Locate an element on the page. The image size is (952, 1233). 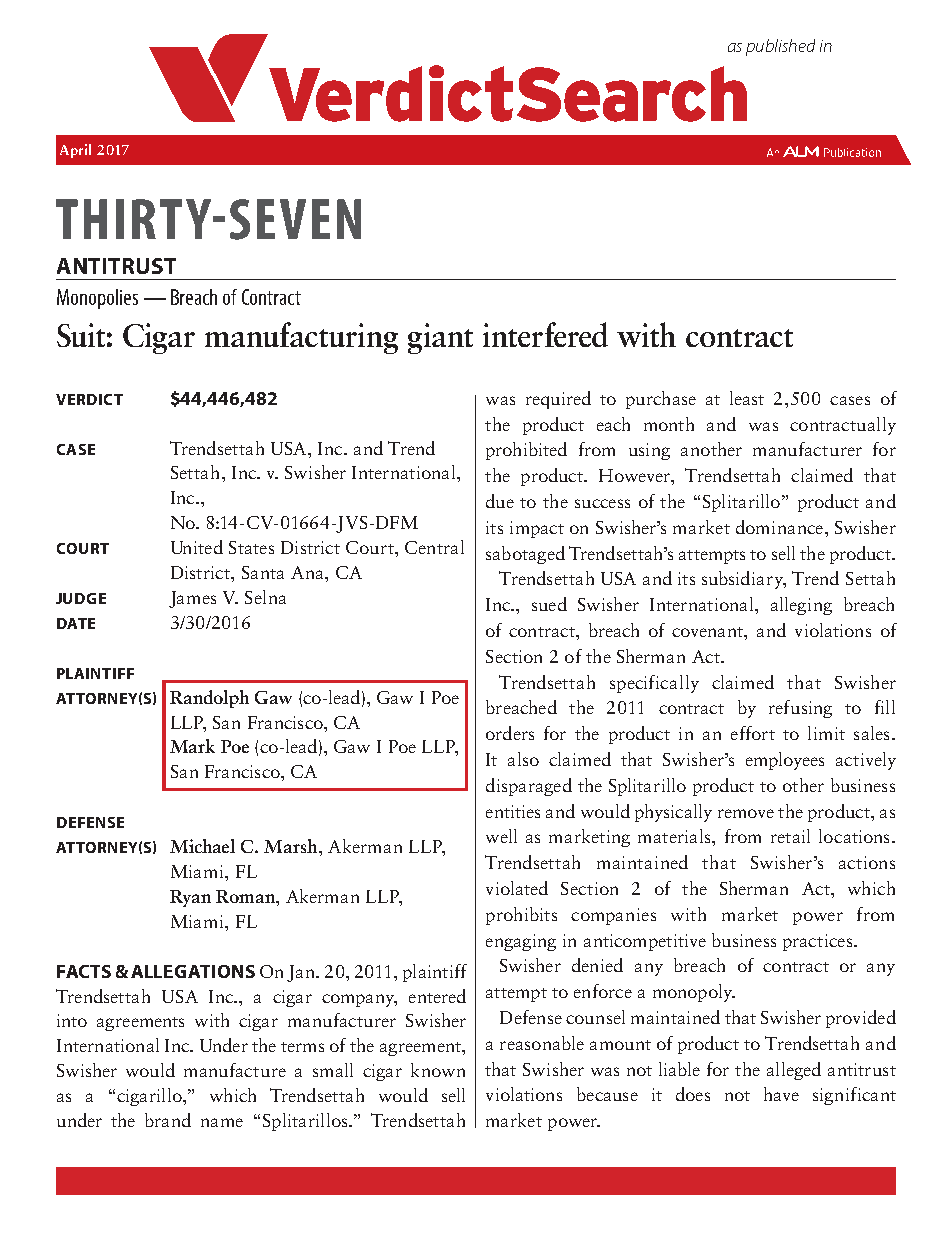
interfered is located at coordinates (545, 334).
